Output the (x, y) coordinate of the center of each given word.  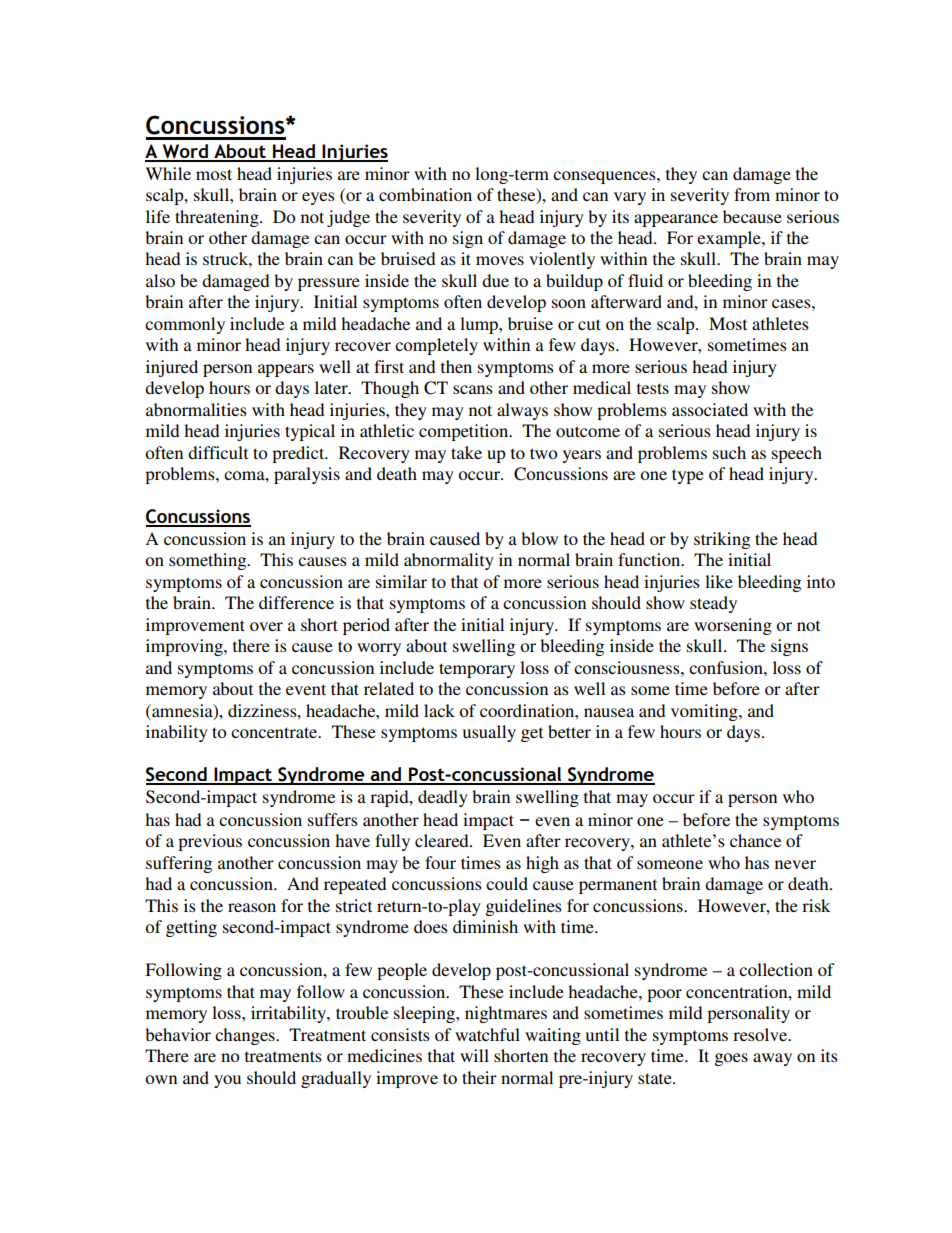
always (522, 411)
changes (246, 1036)
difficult (218, 452)
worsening (733, 626)
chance (755, 840)
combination (425, 194)
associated (710, 409)
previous (210, 842)
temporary (477, 670)
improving (185, 647)
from (752, 194)
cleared (443, 840)
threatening (218, 218)
